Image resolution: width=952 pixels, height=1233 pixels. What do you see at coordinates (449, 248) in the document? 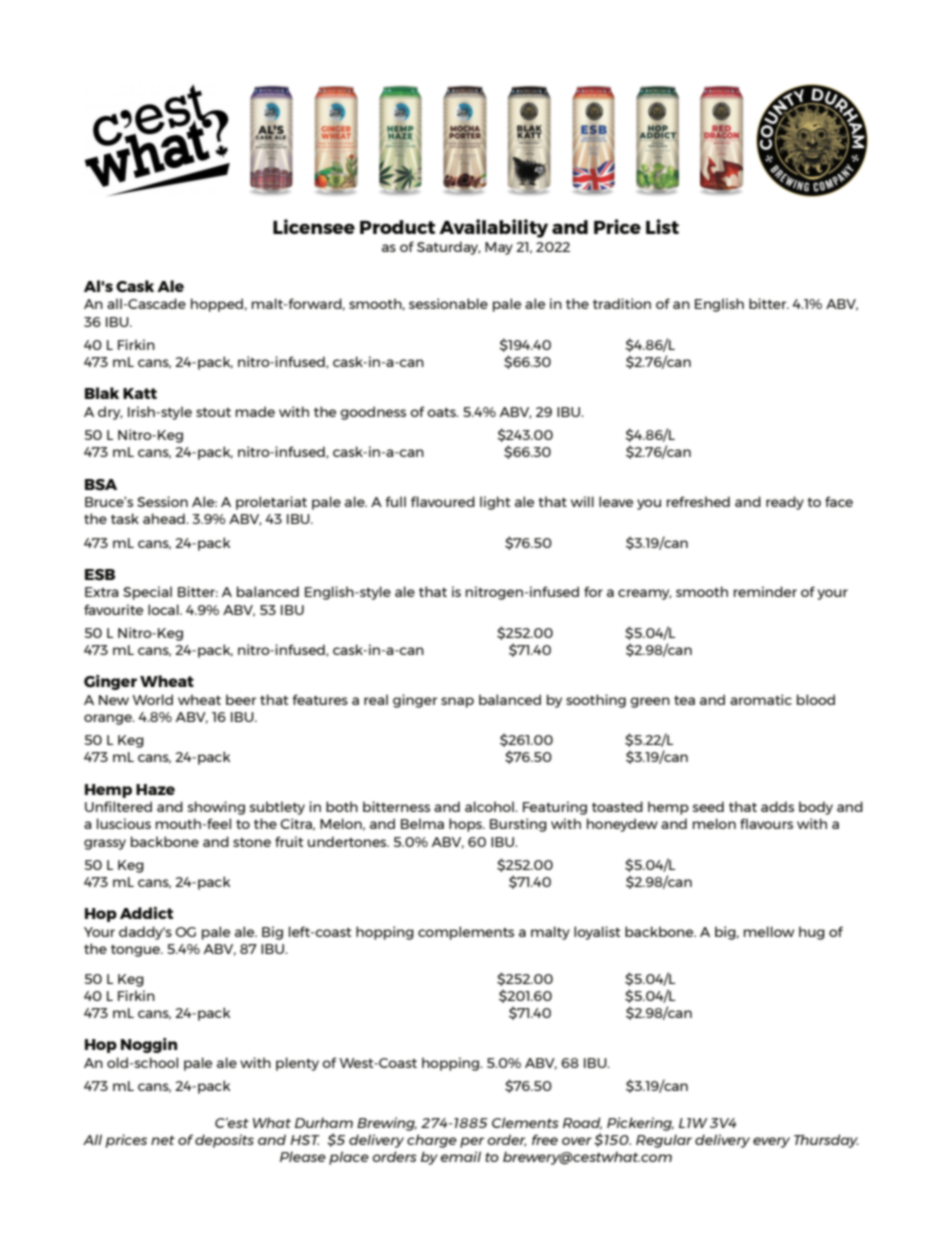
I see `Saturday` at bounding box center [449, 248].
